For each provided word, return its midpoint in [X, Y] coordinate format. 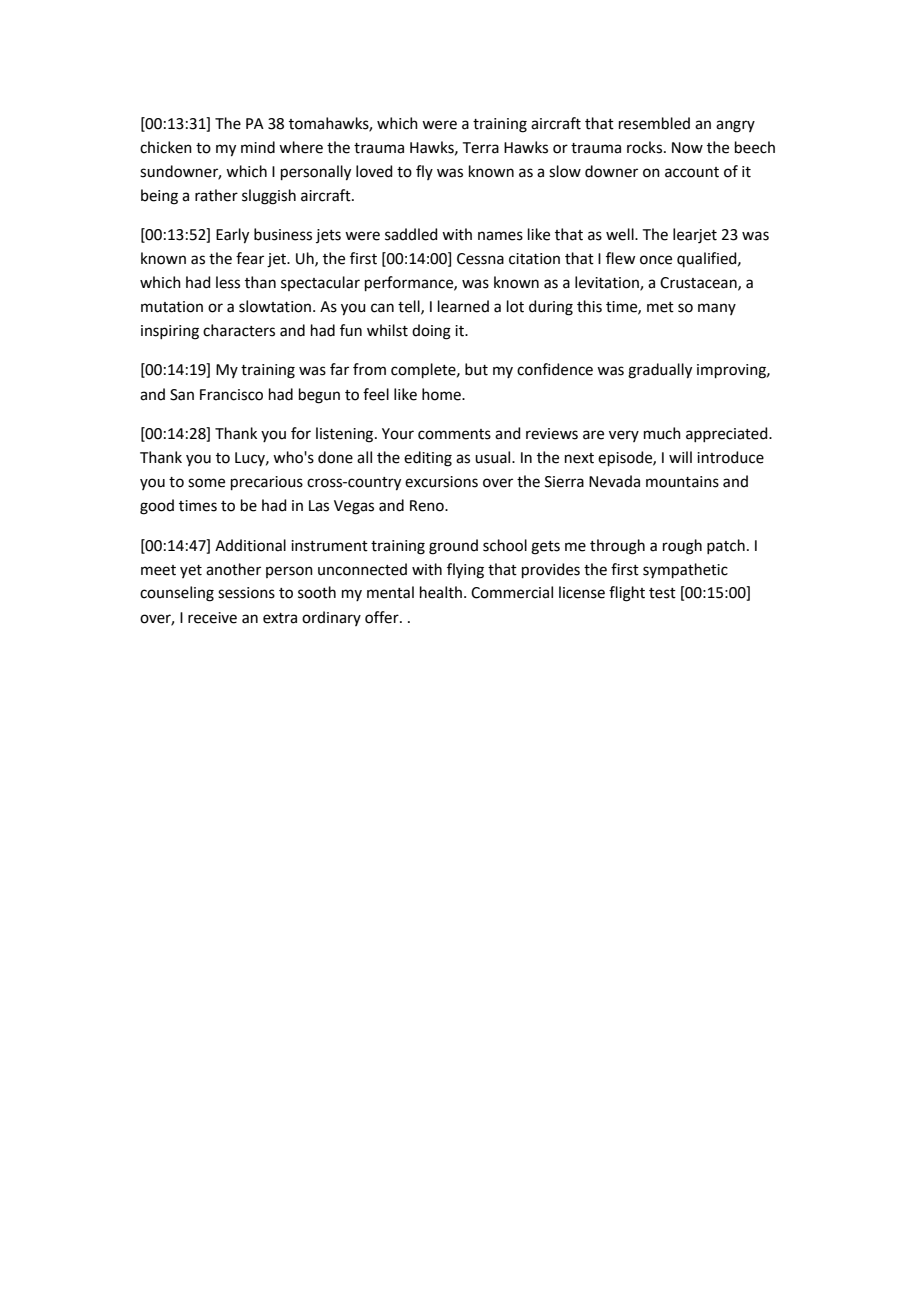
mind [258, 147]
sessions [246, 593]
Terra [481, 148]
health [441, 592]
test [662, 593]
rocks [646, 147]
